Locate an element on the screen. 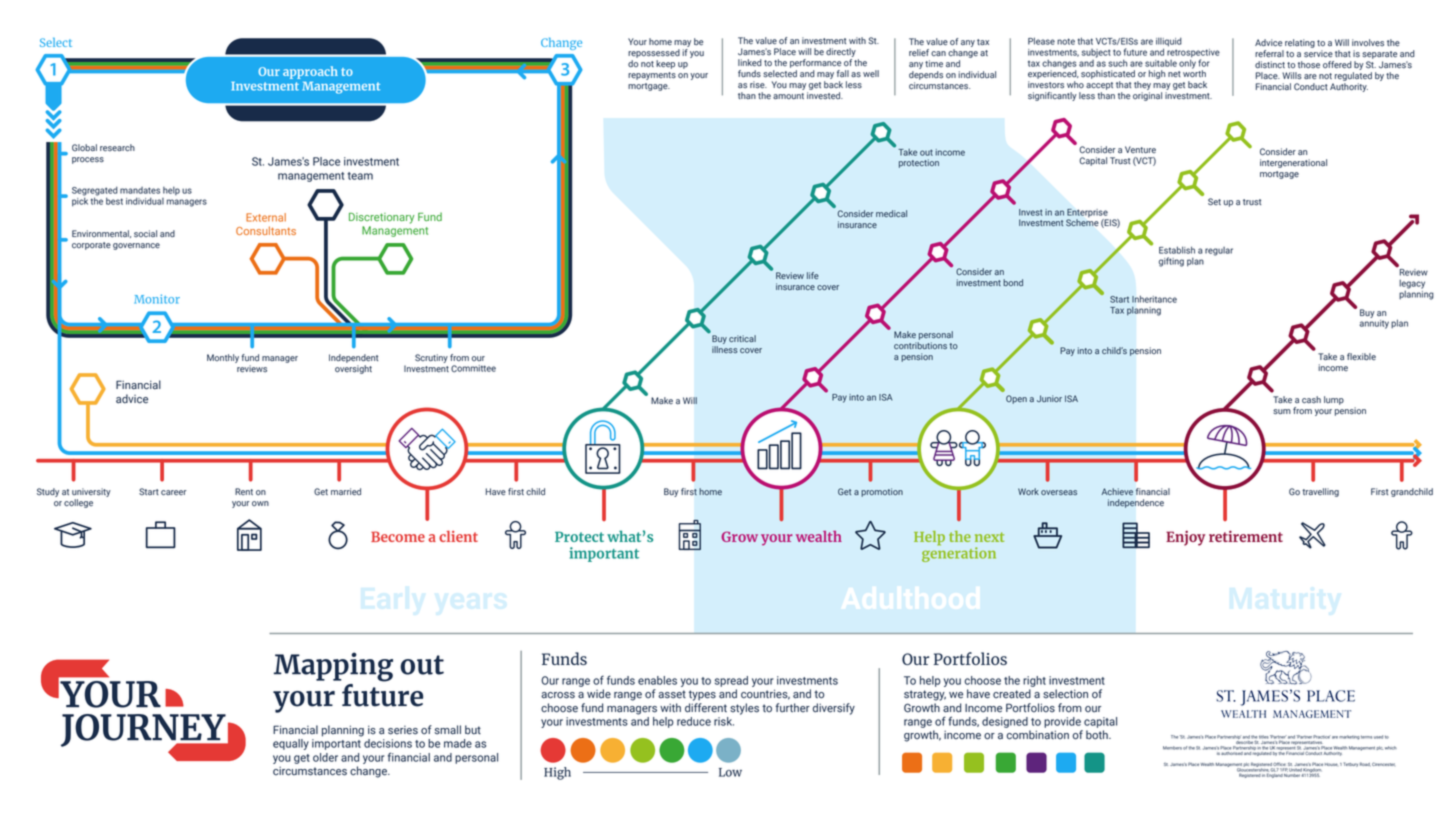 The height and width of the screenshot is (819, 1456). linked is located at coordinates (750, 63).
